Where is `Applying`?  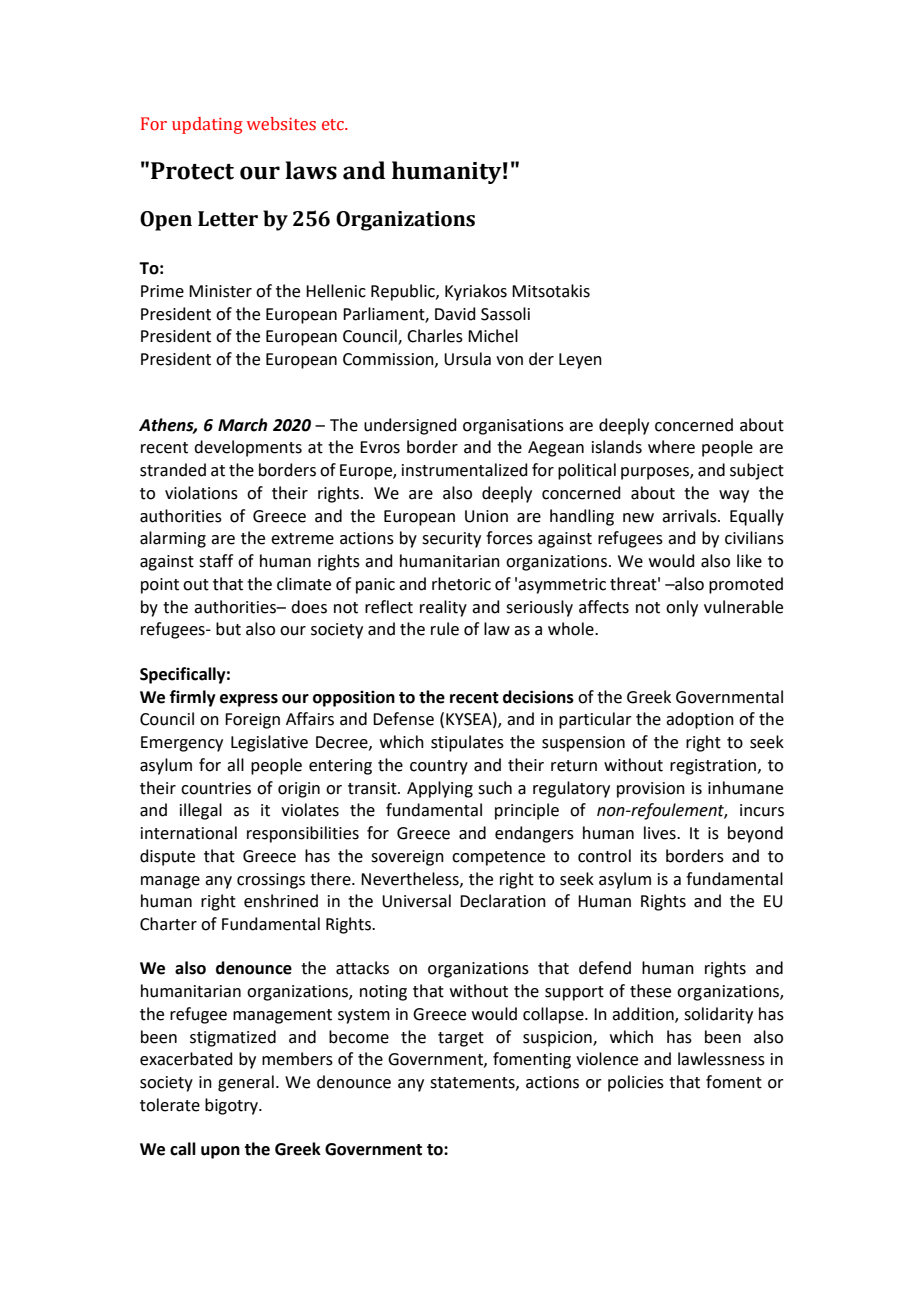 Applying is located at coordinates (440, 789).
